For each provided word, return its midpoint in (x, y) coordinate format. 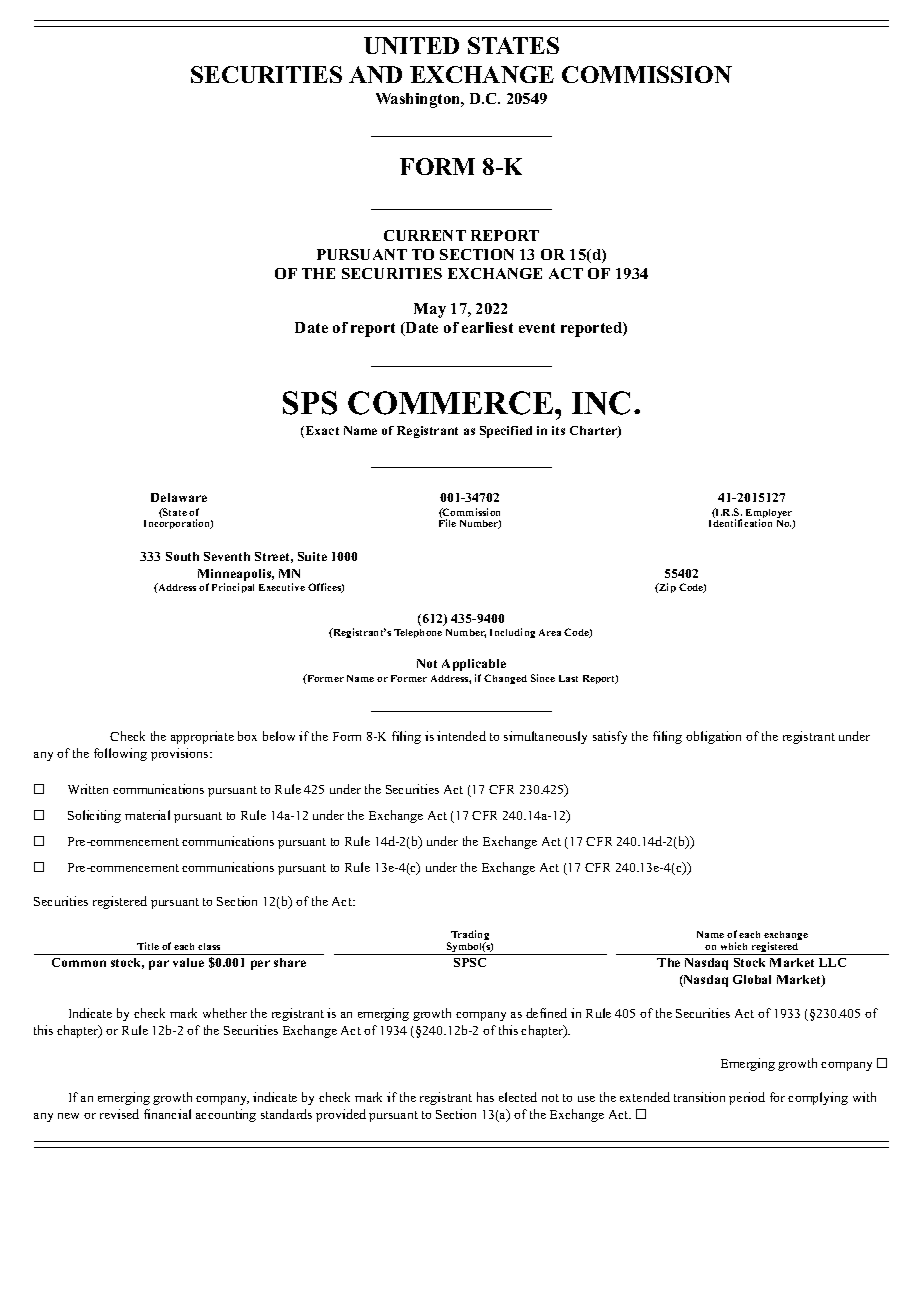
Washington (419, 100)
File (447, 523)
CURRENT (425, 235)
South (182, 556)
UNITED (411, 45)
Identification (740, 523)
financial (167, 1114)
